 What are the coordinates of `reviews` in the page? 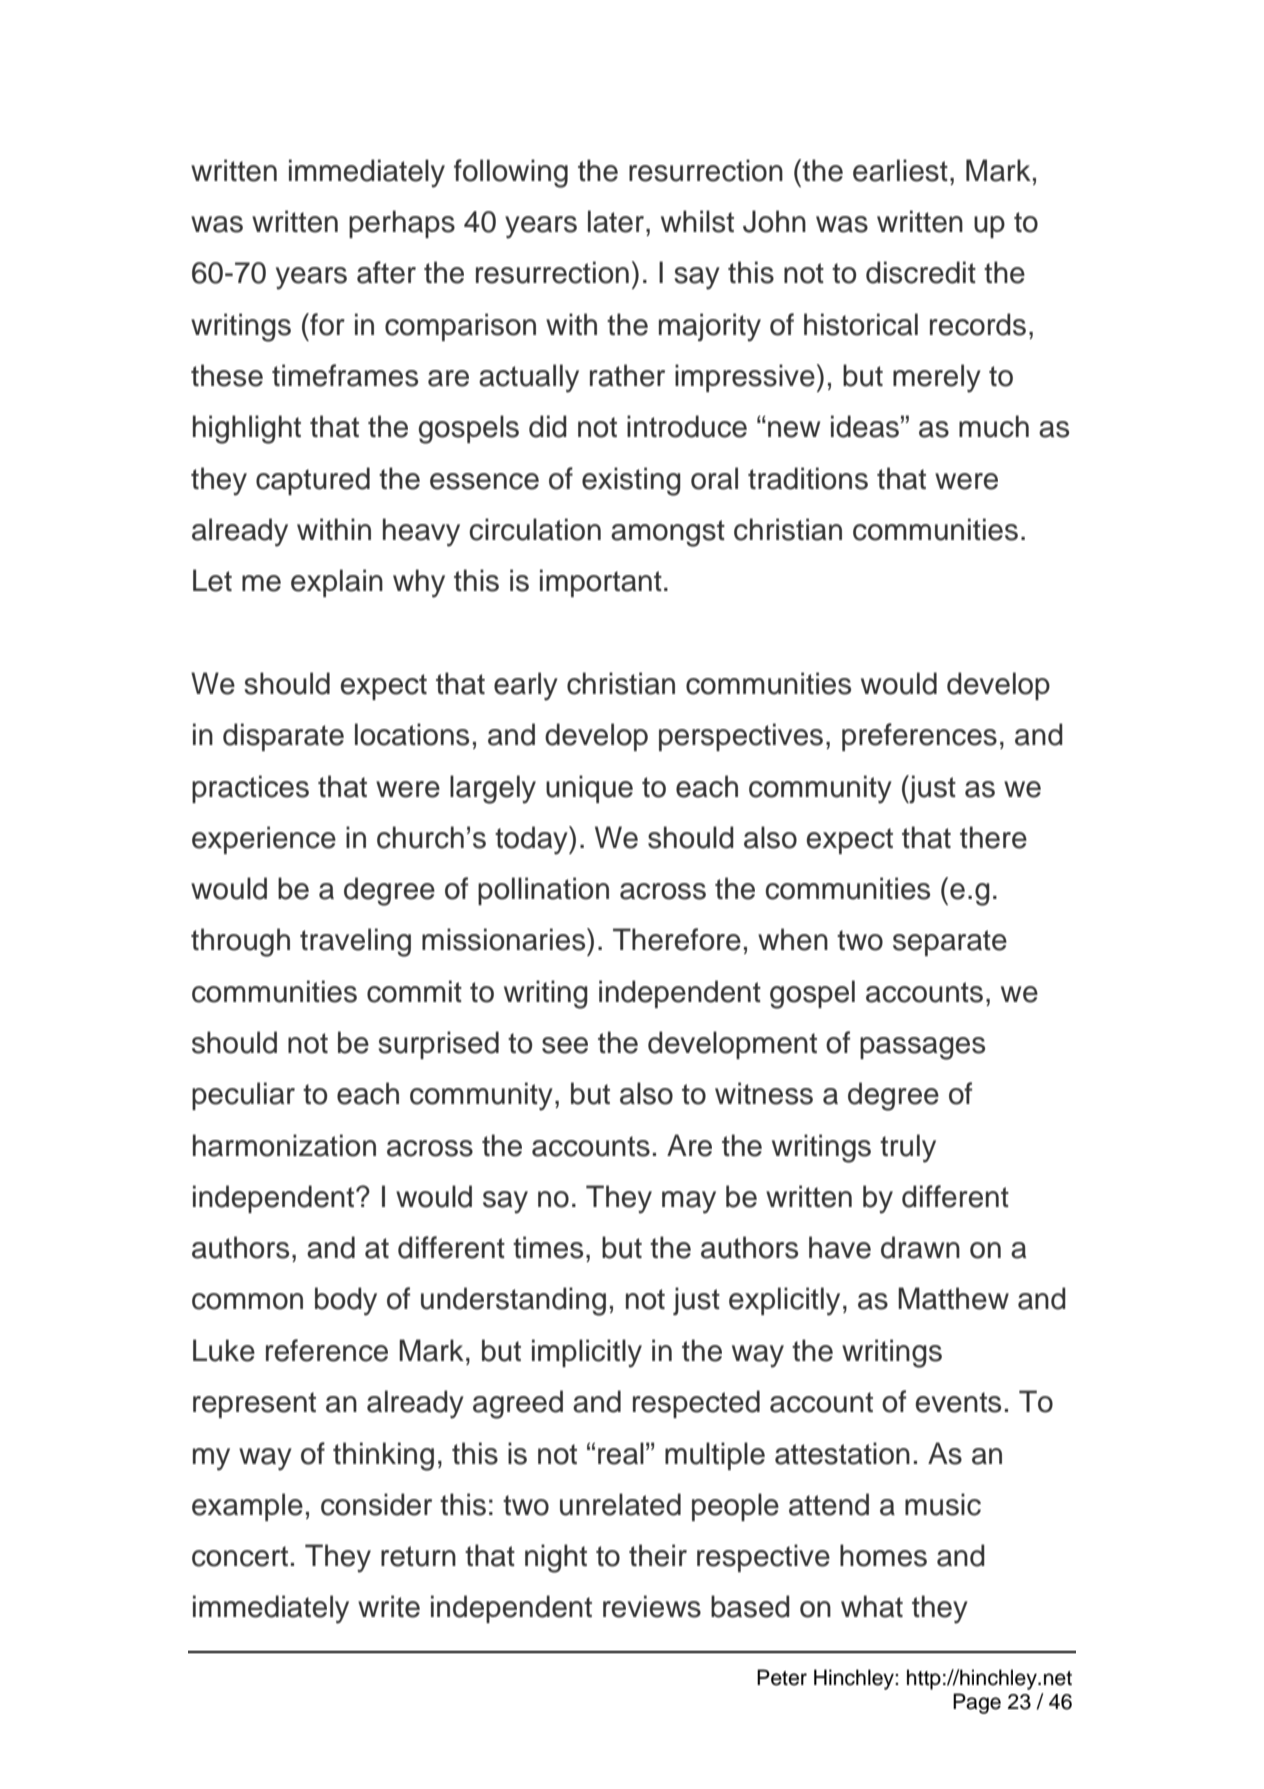 It's located at (652, 1606).
